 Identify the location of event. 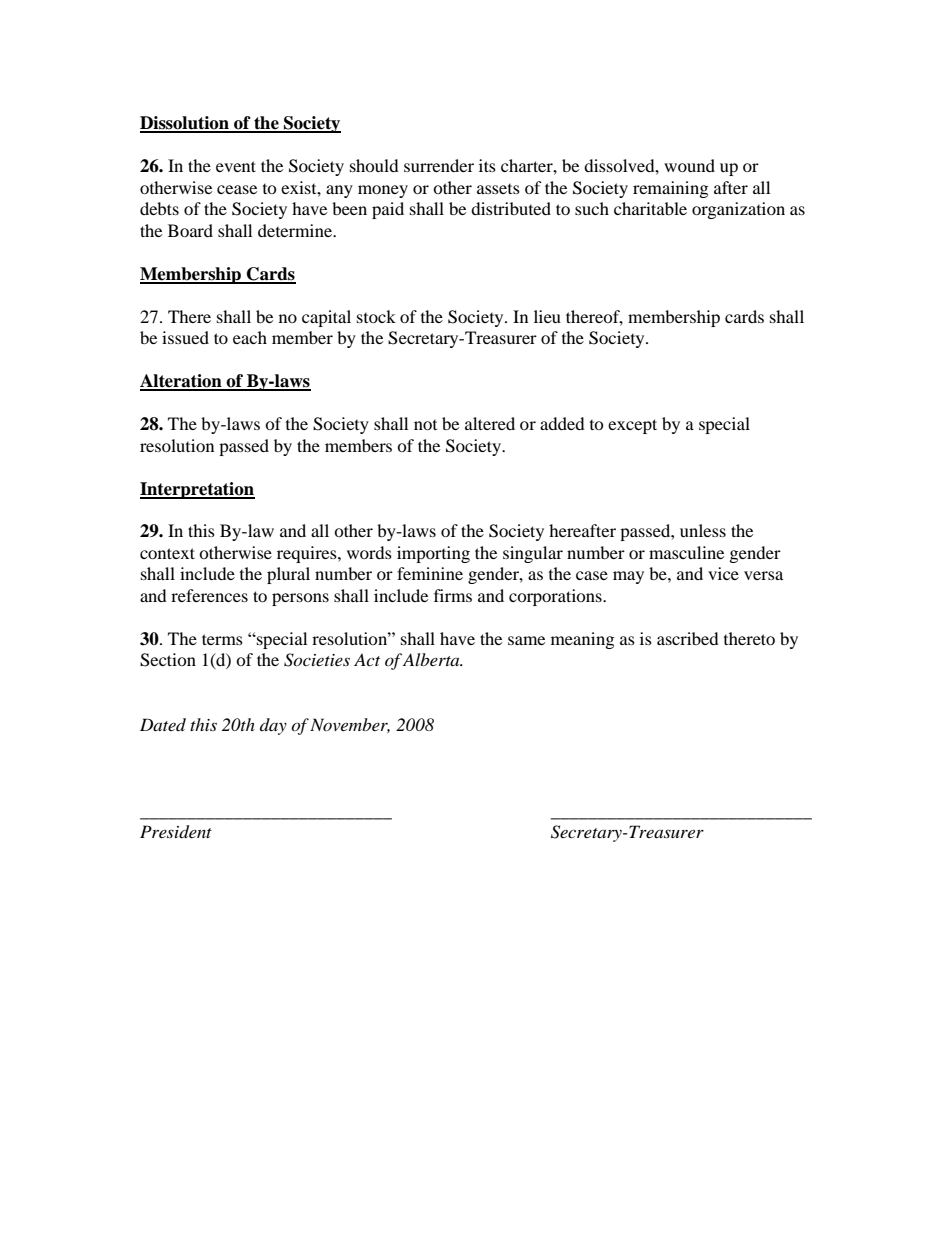
(236, 166).
